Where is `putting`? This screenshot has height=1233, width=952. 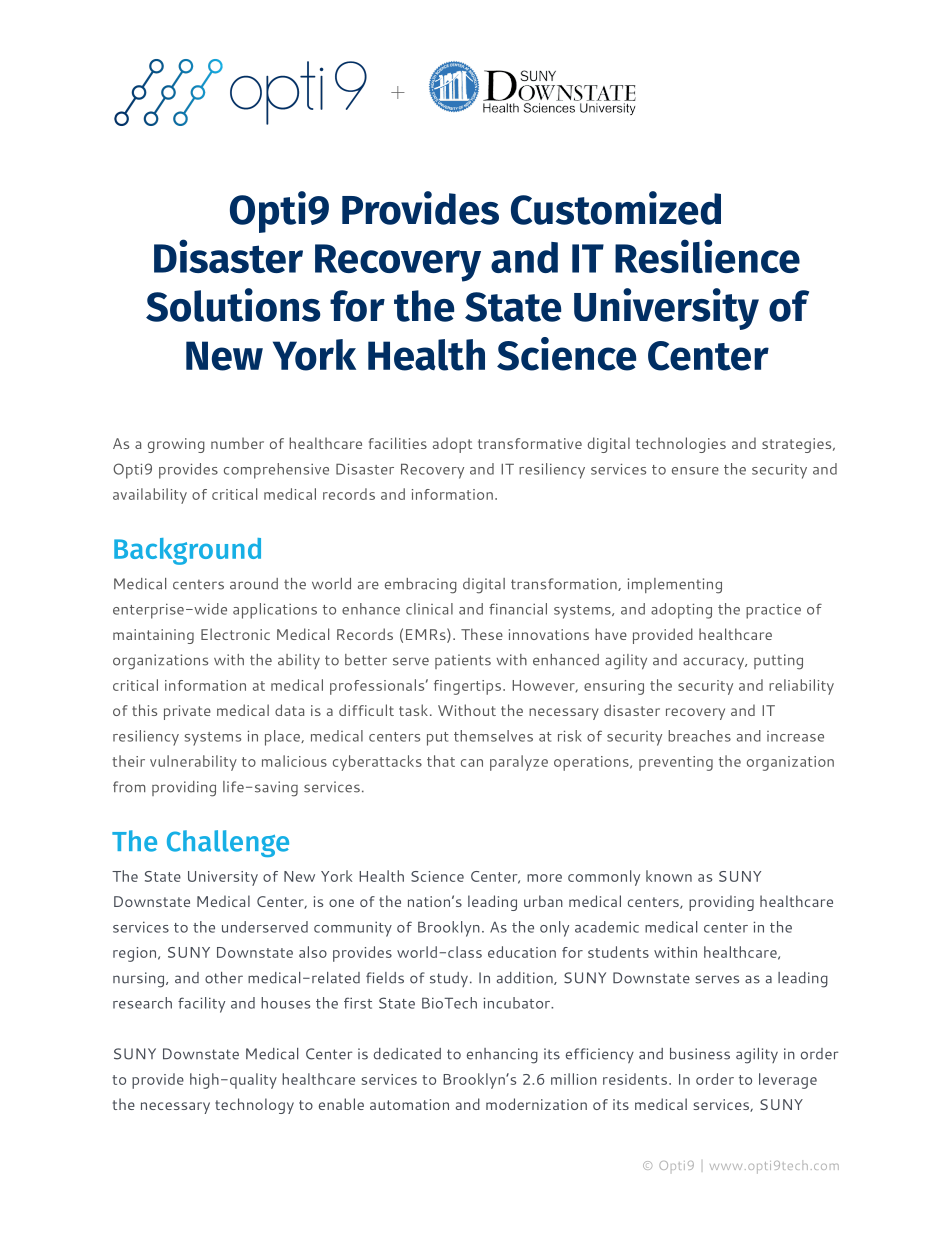 putting is located at coordinates (778, 662).
